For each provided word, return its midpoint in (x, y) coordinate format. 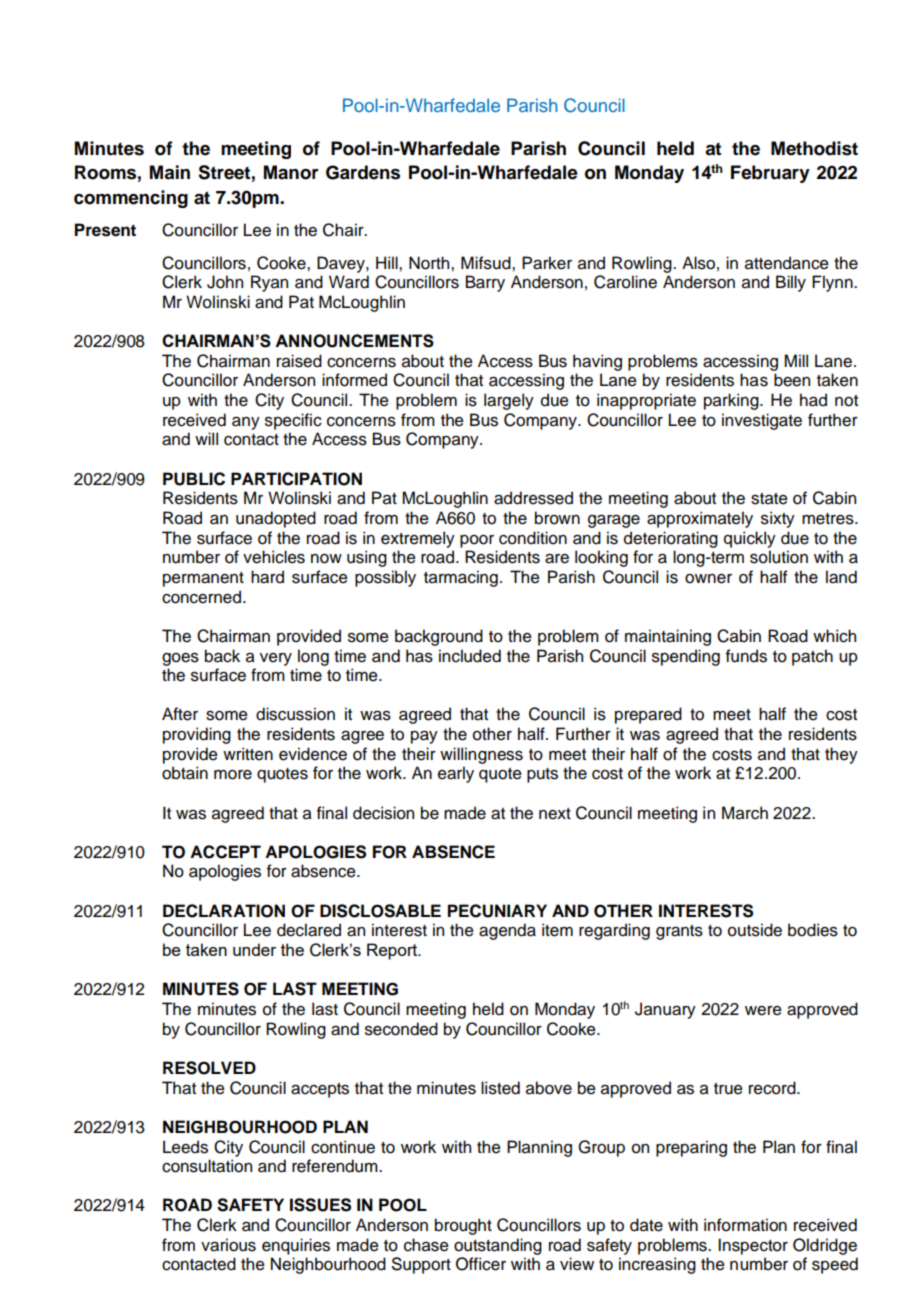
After (180, 714)
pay (424, 737)
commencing (131, 199)
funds (746, 656)
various (228, 1245)
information (745, 1225)
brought (463, 1226)
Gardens (363, 172)
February (770, 174)
